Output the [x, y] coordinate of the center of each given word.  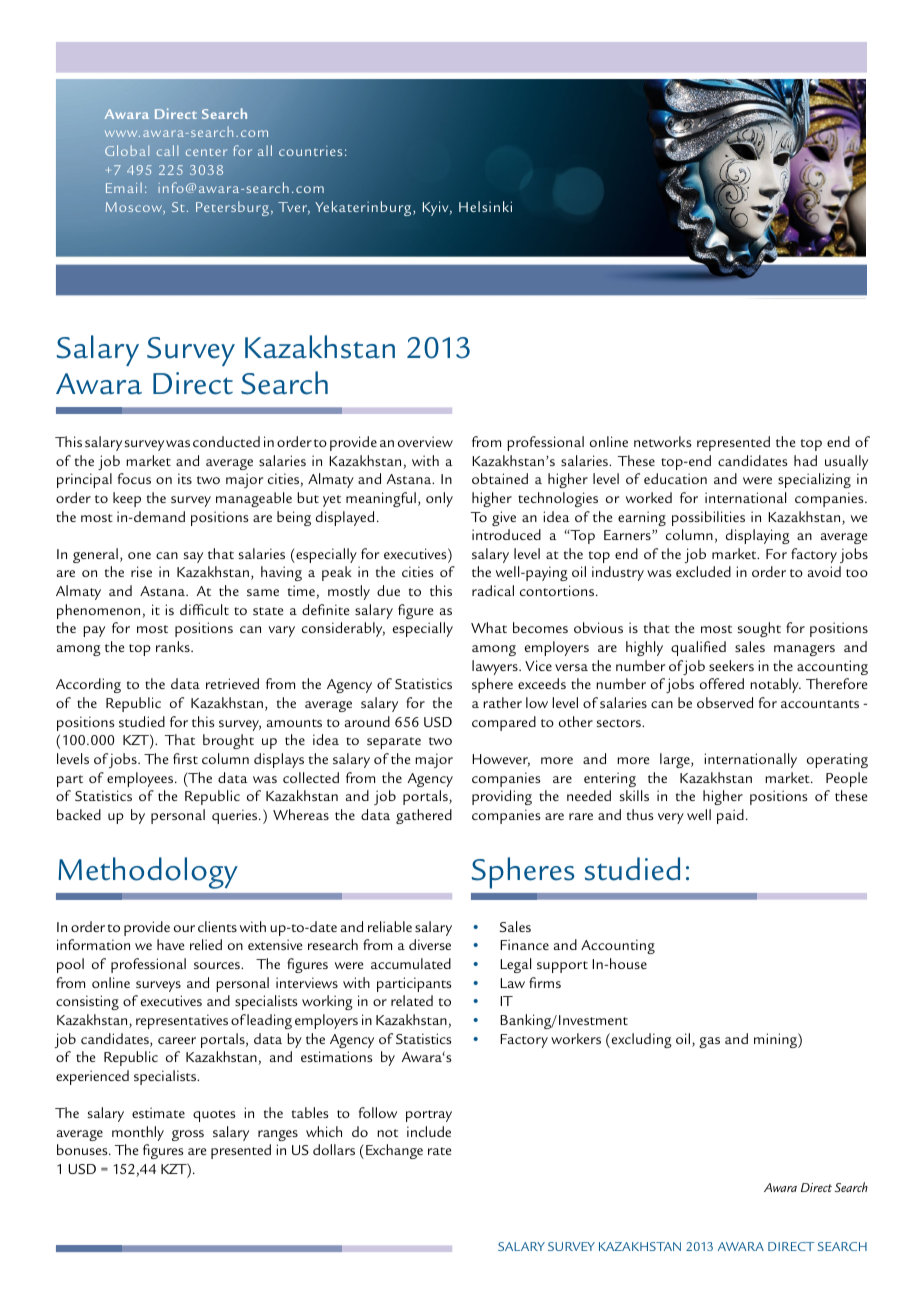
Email [124, 187]
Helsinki [485, 206]
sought [759, 629]
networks [663, 441]
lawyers [496, 667]
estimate [158, 1112]
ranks [174, 646]
